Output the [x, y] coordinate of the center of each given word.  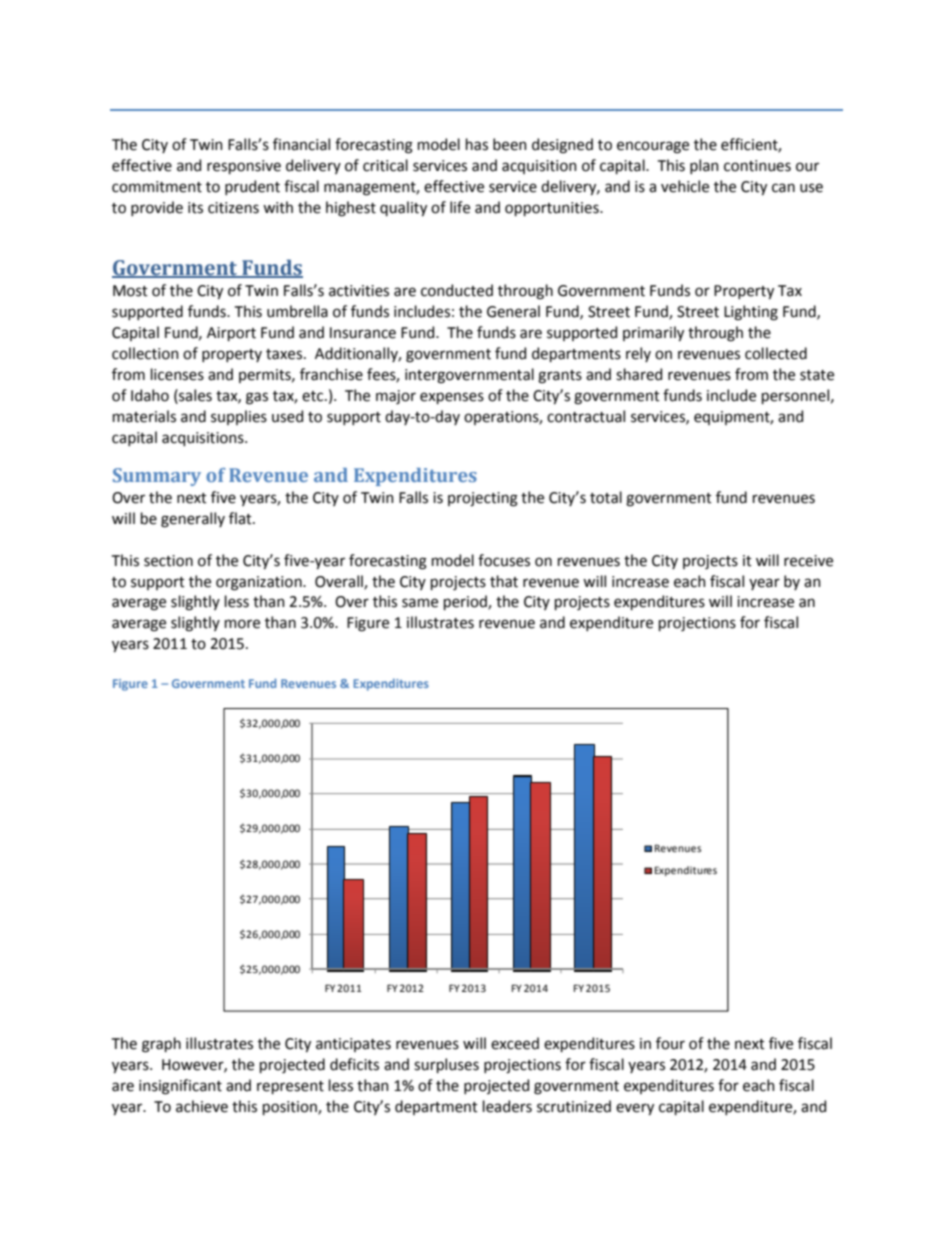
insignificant [180, 1087]
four [670, 1043]
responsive [244, 167]
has [477, 144]
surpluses [446, 1065]
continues [757, 166]
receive [808, 561]
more [242, 624]
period [466, 602]
